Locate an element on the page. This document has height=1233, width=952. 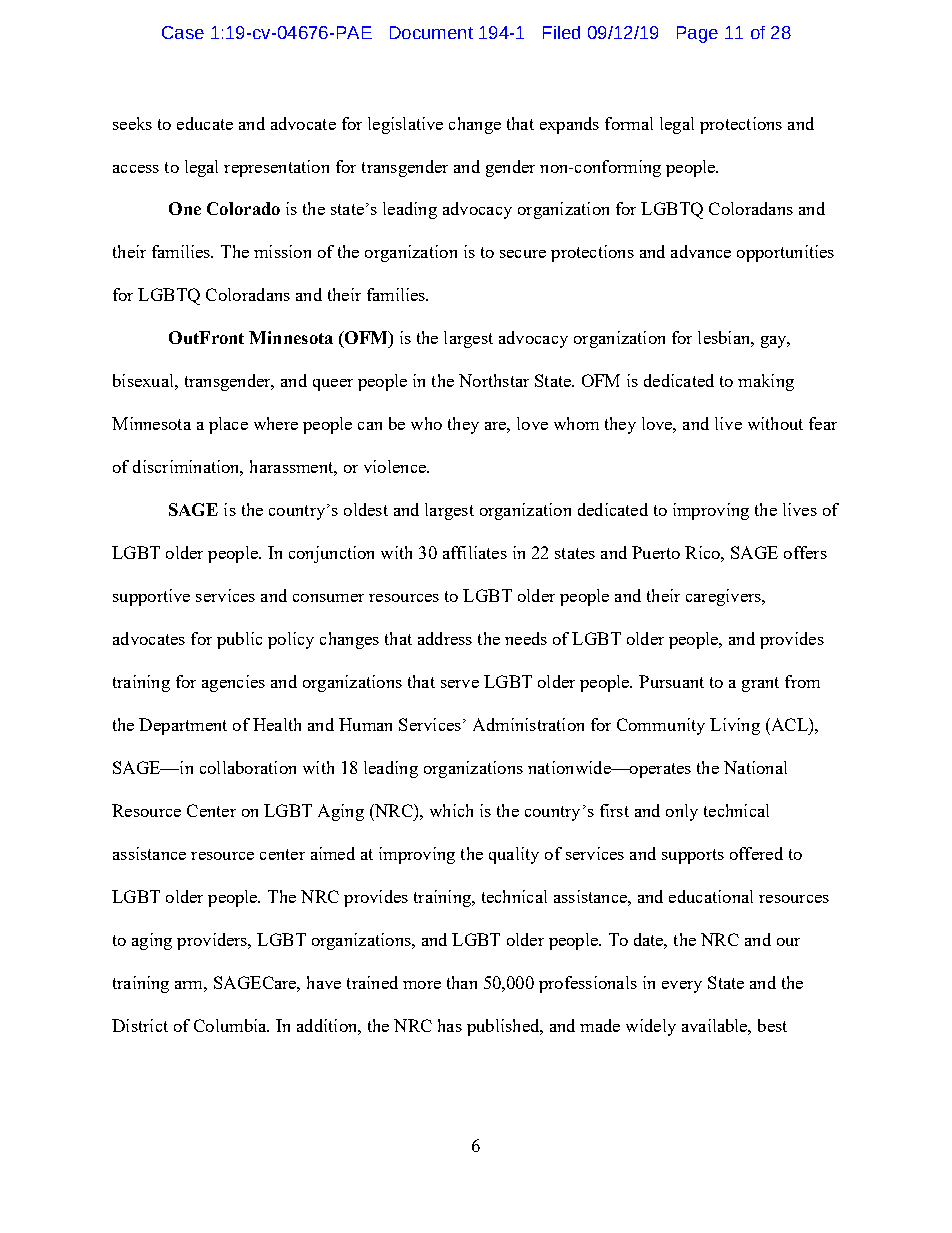
place is located at coordinates (228, 425).
